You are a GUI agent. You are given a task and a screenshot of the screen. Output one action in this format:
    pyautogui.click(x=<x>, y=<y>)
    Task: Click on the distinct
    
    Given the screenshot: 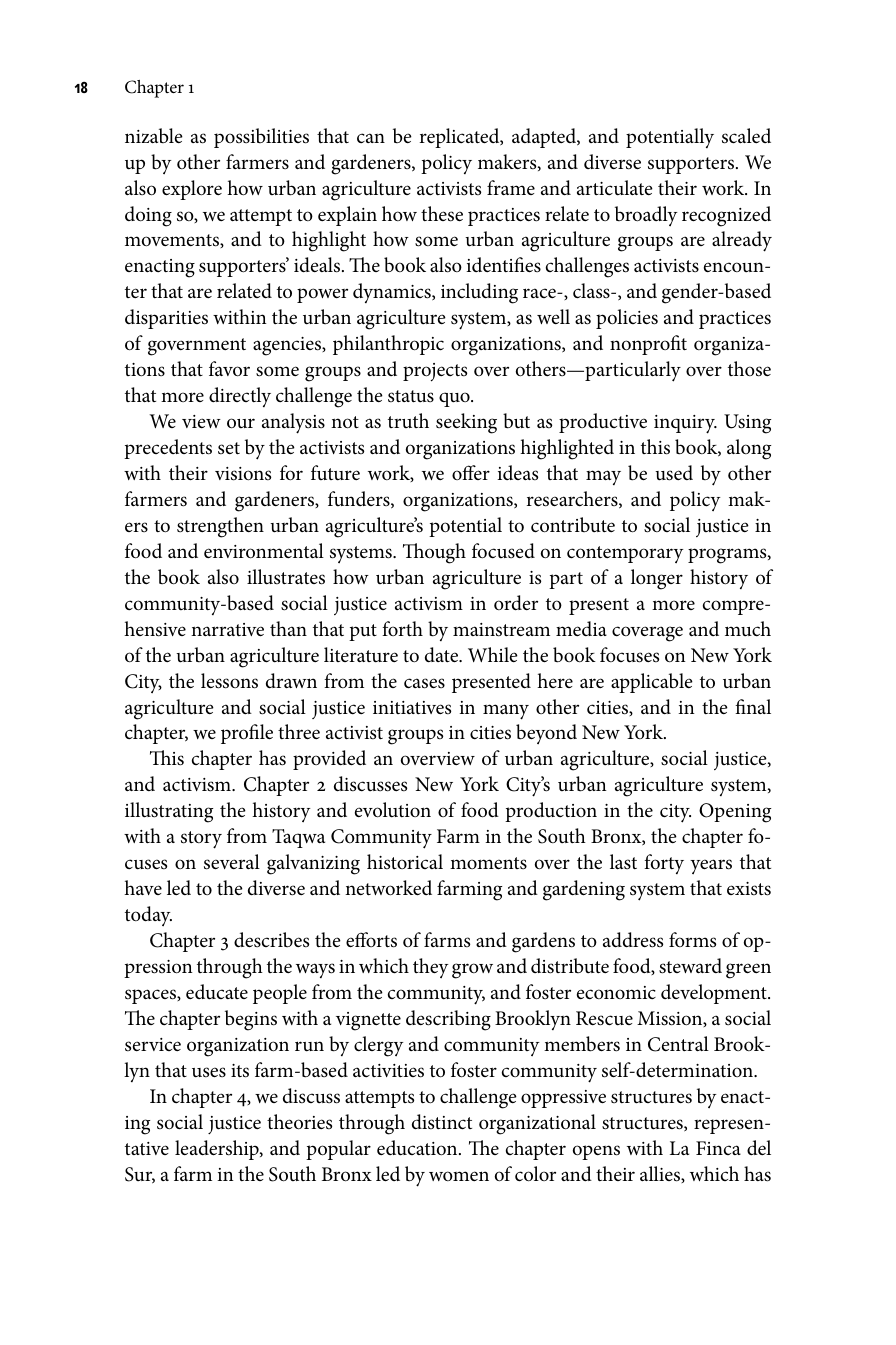 What is the action you would take?
    pyautogui.click(x=442, y=1122)
